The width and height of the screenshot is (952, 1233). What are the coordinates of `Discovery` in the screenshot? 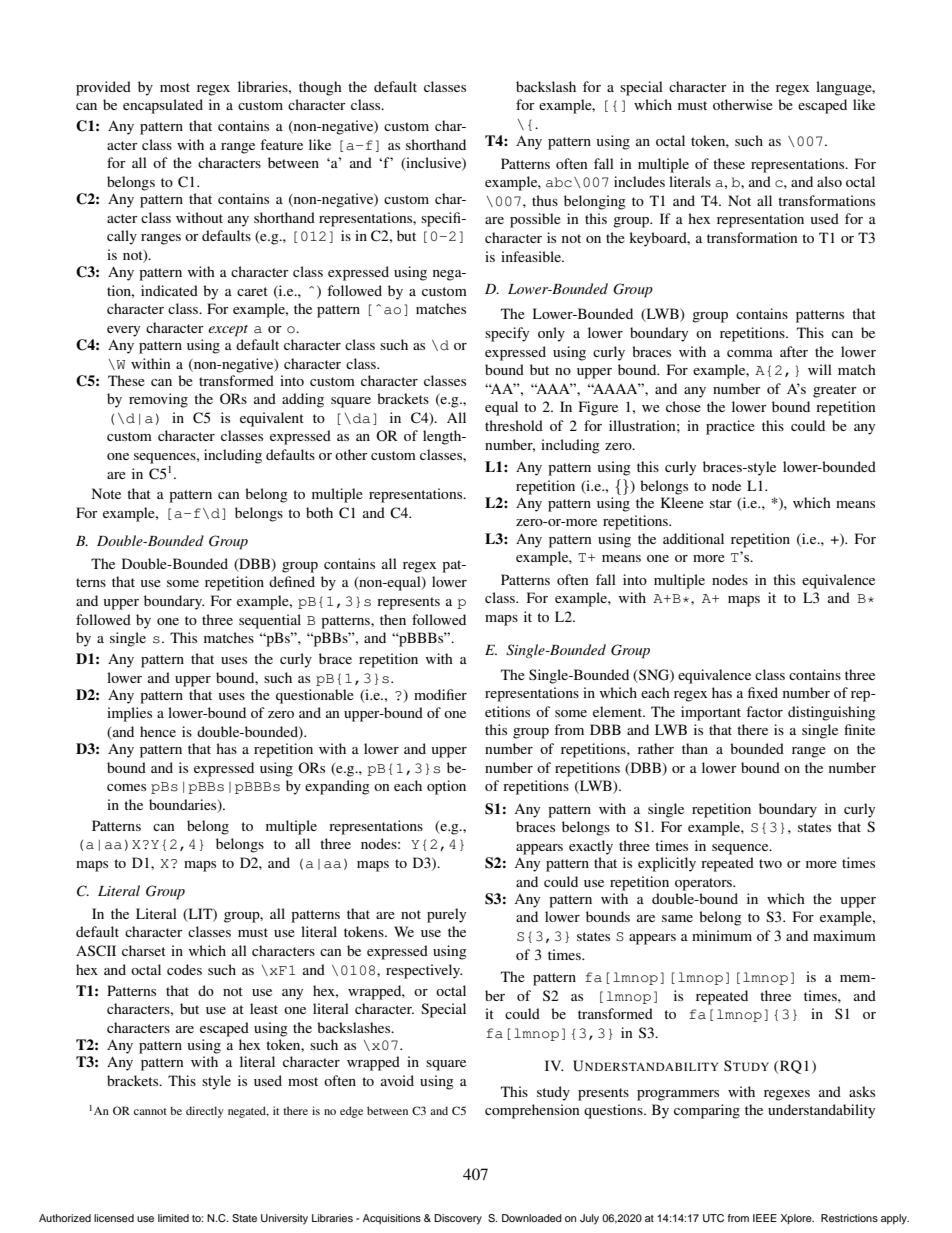 It's located at (458, 1219).
